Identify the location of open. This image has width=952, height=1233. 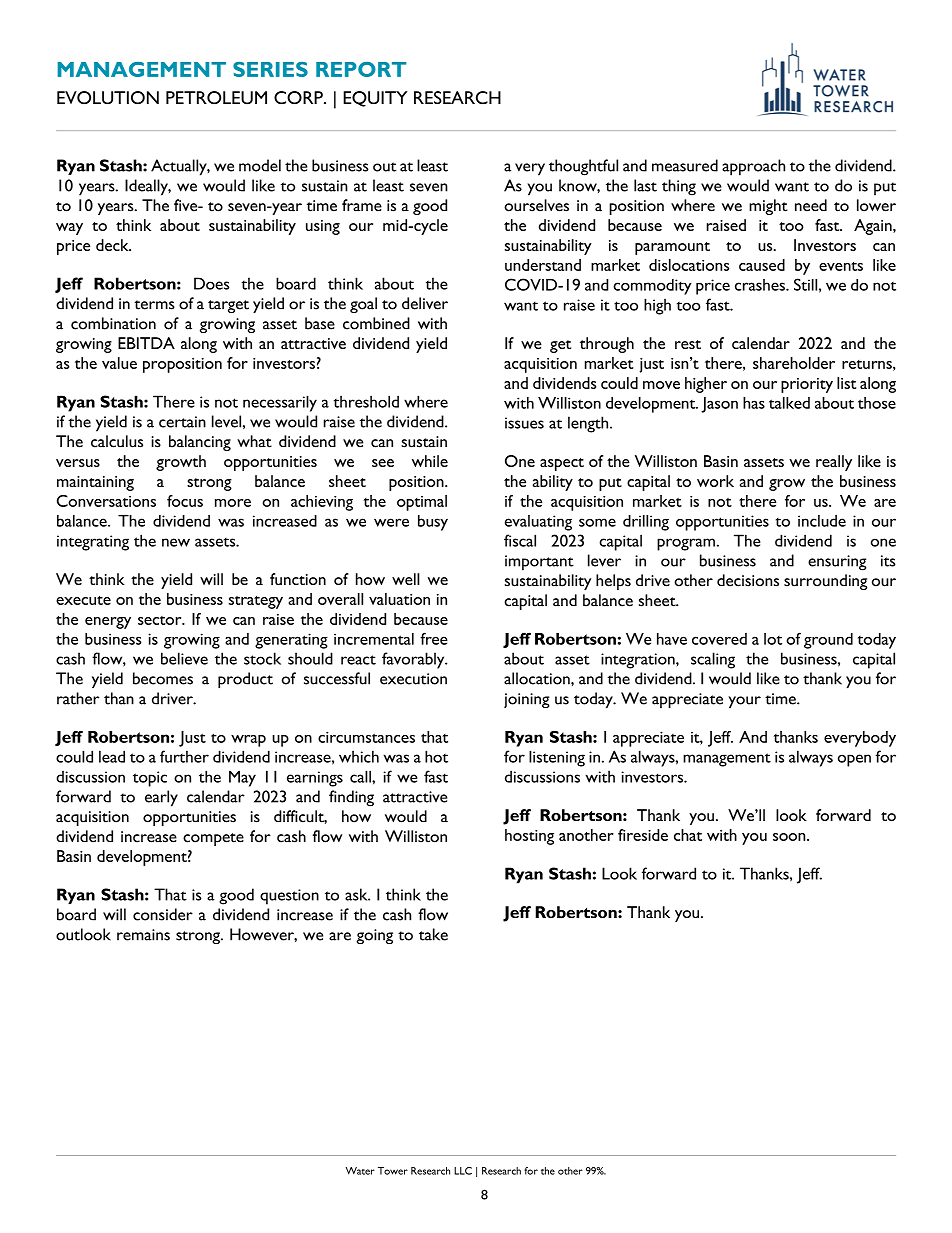
(854, 760).
